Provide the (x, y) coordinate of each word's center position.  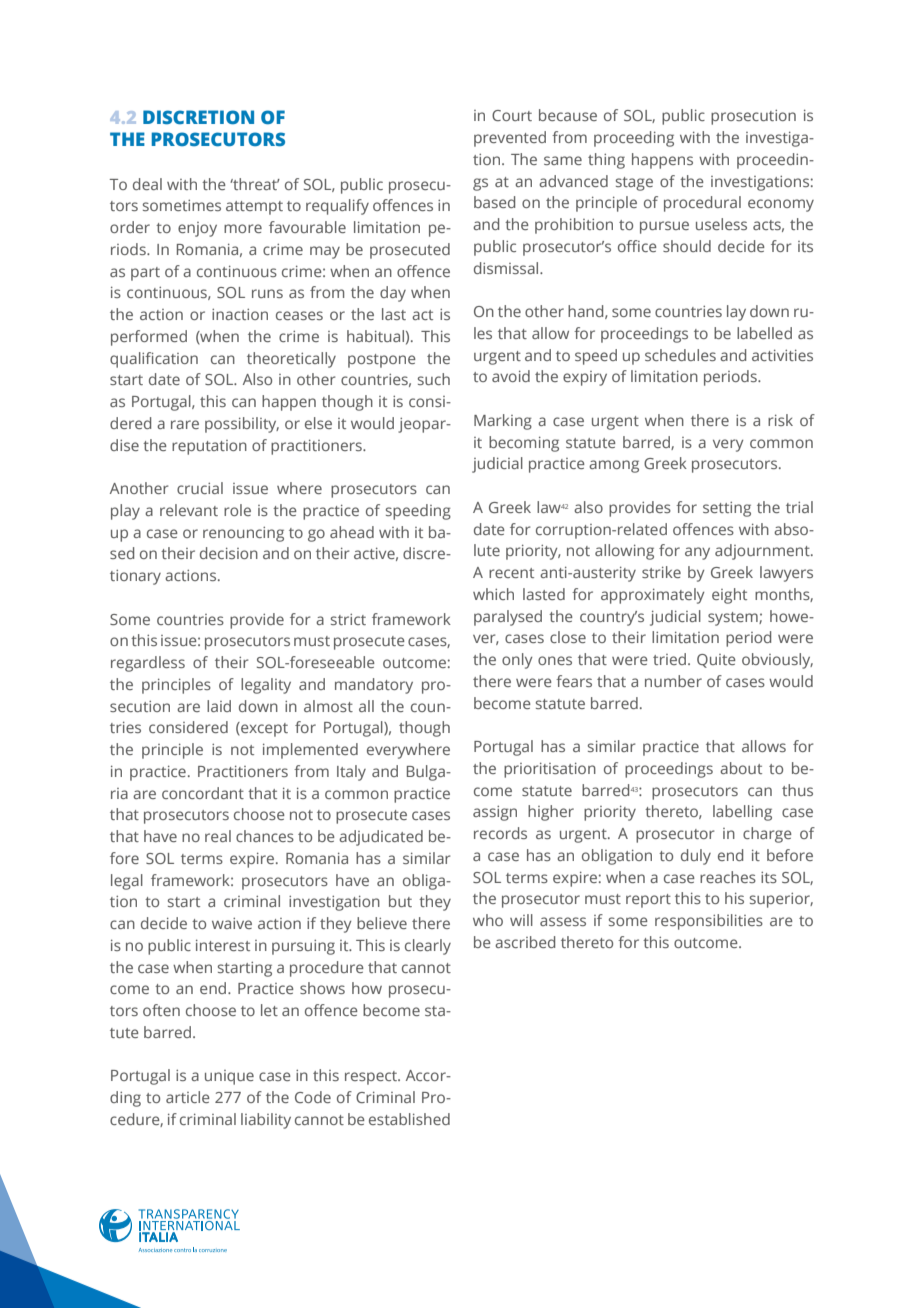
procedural (702, 204)
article (188, 1097)
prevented (510, 139)
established (409, 1119)
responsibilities (709, 922)
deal (147, 184)
